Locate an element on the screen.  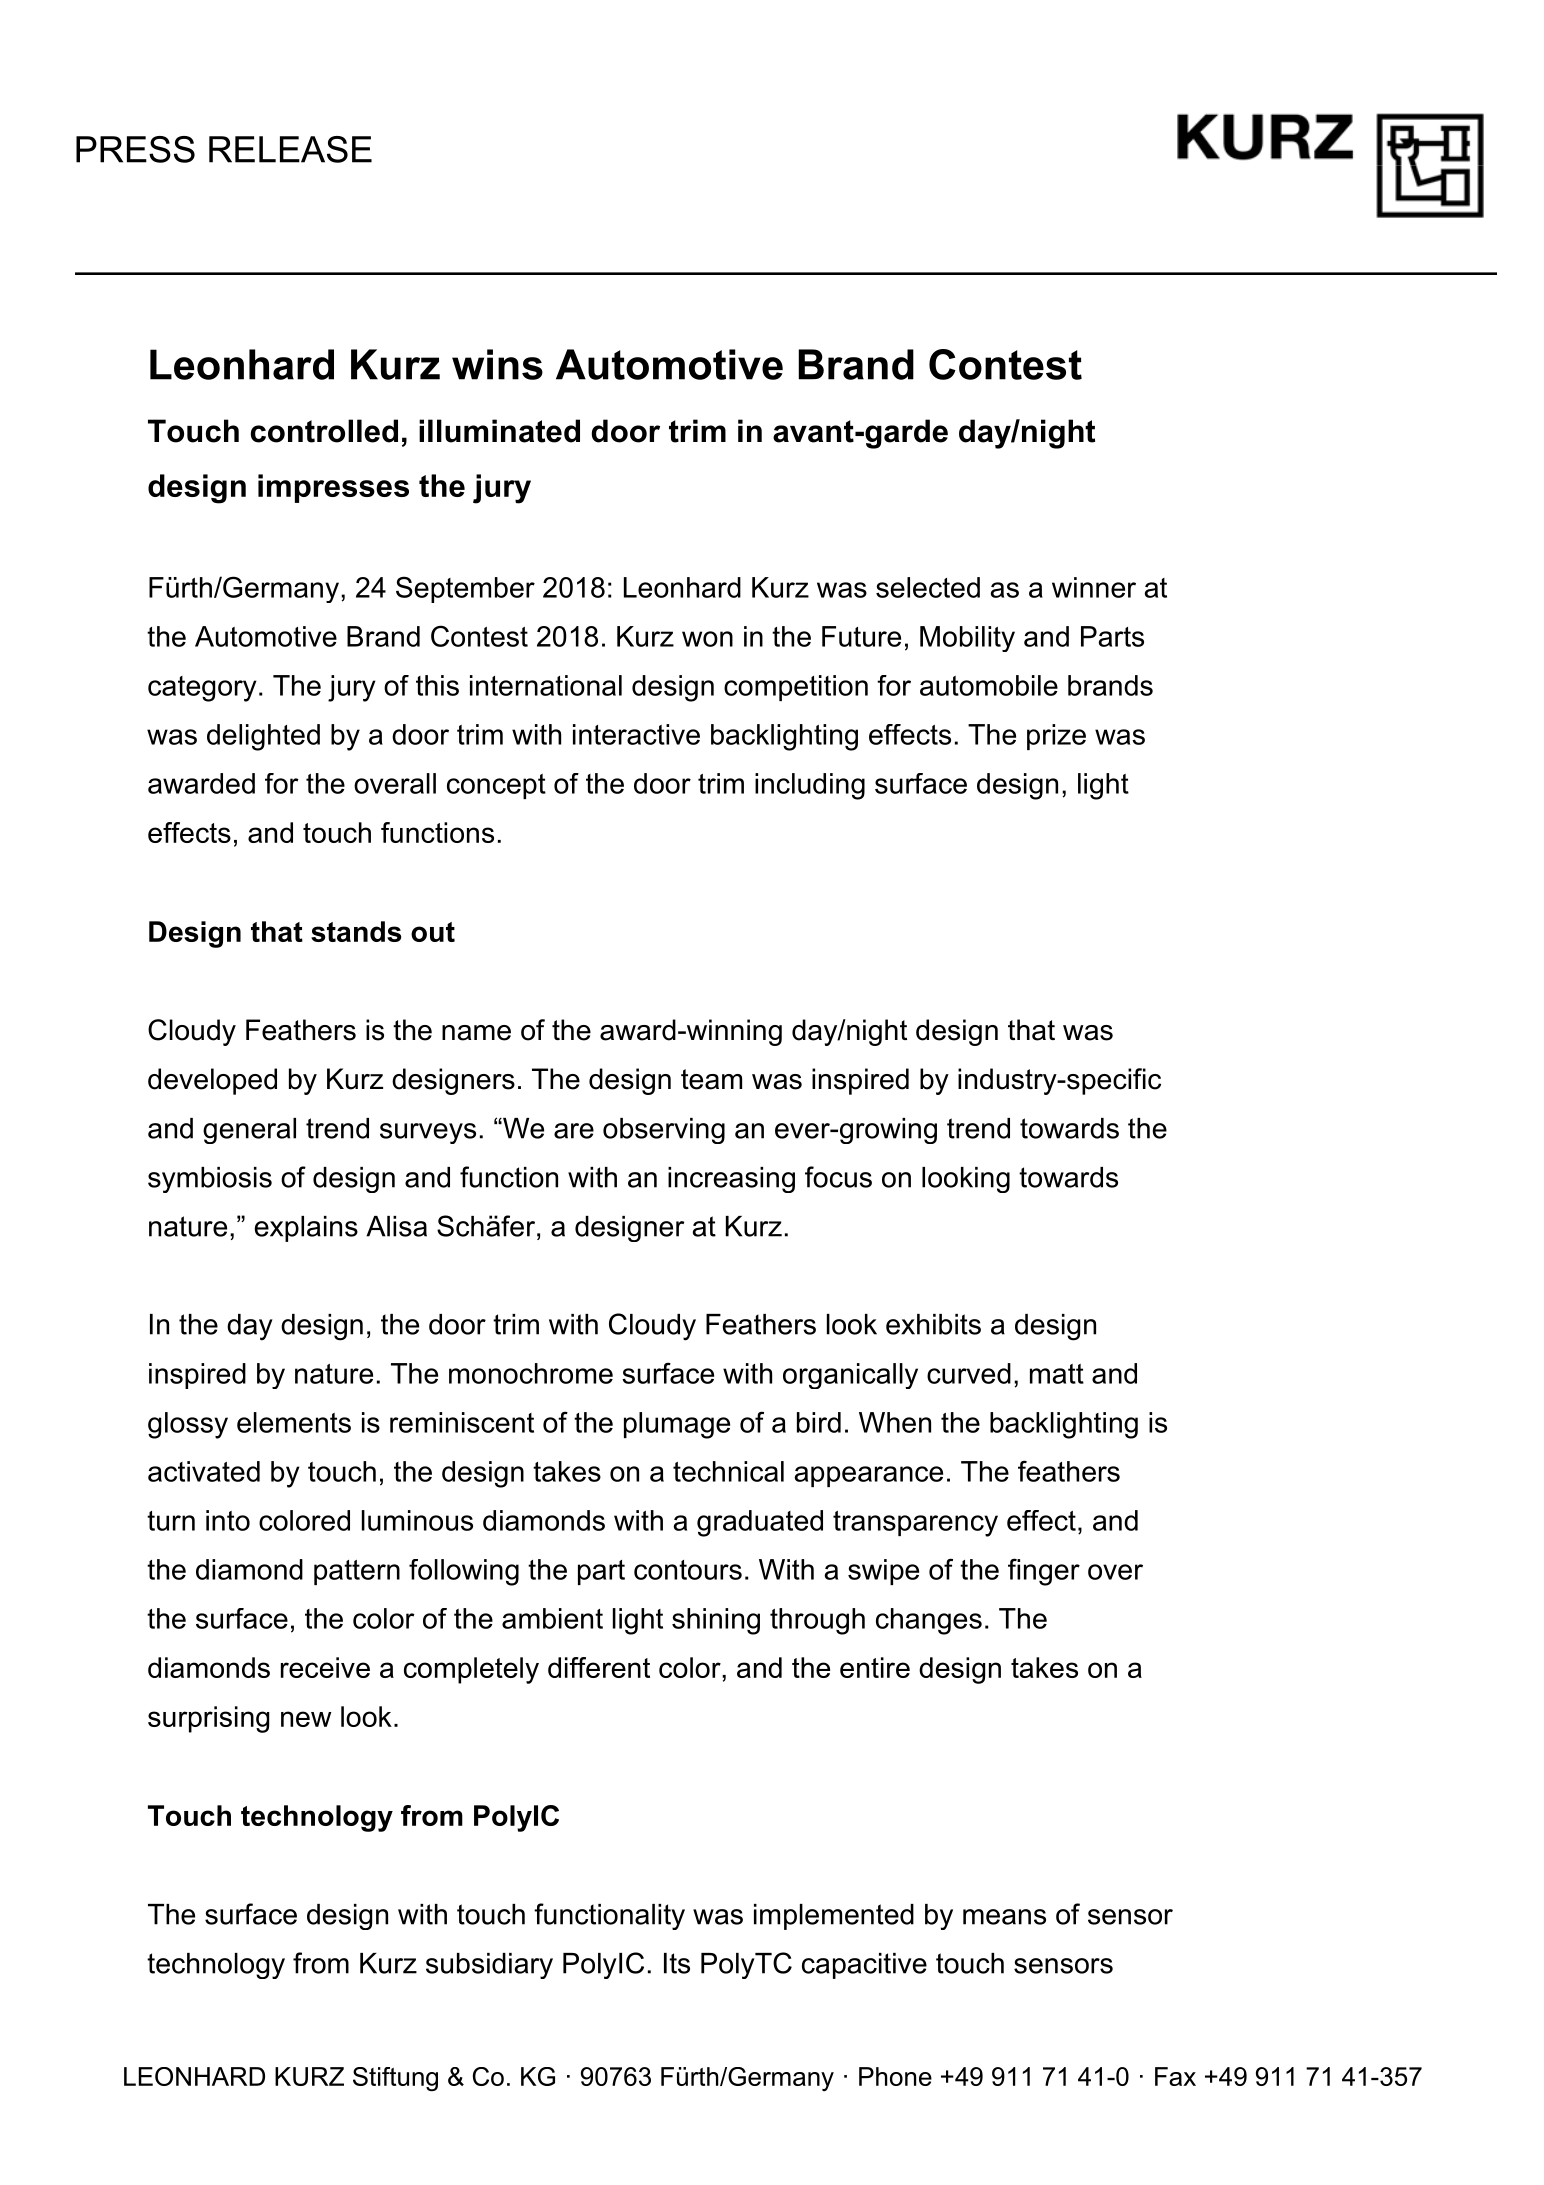
wins is located at coordinates (497, 364).
